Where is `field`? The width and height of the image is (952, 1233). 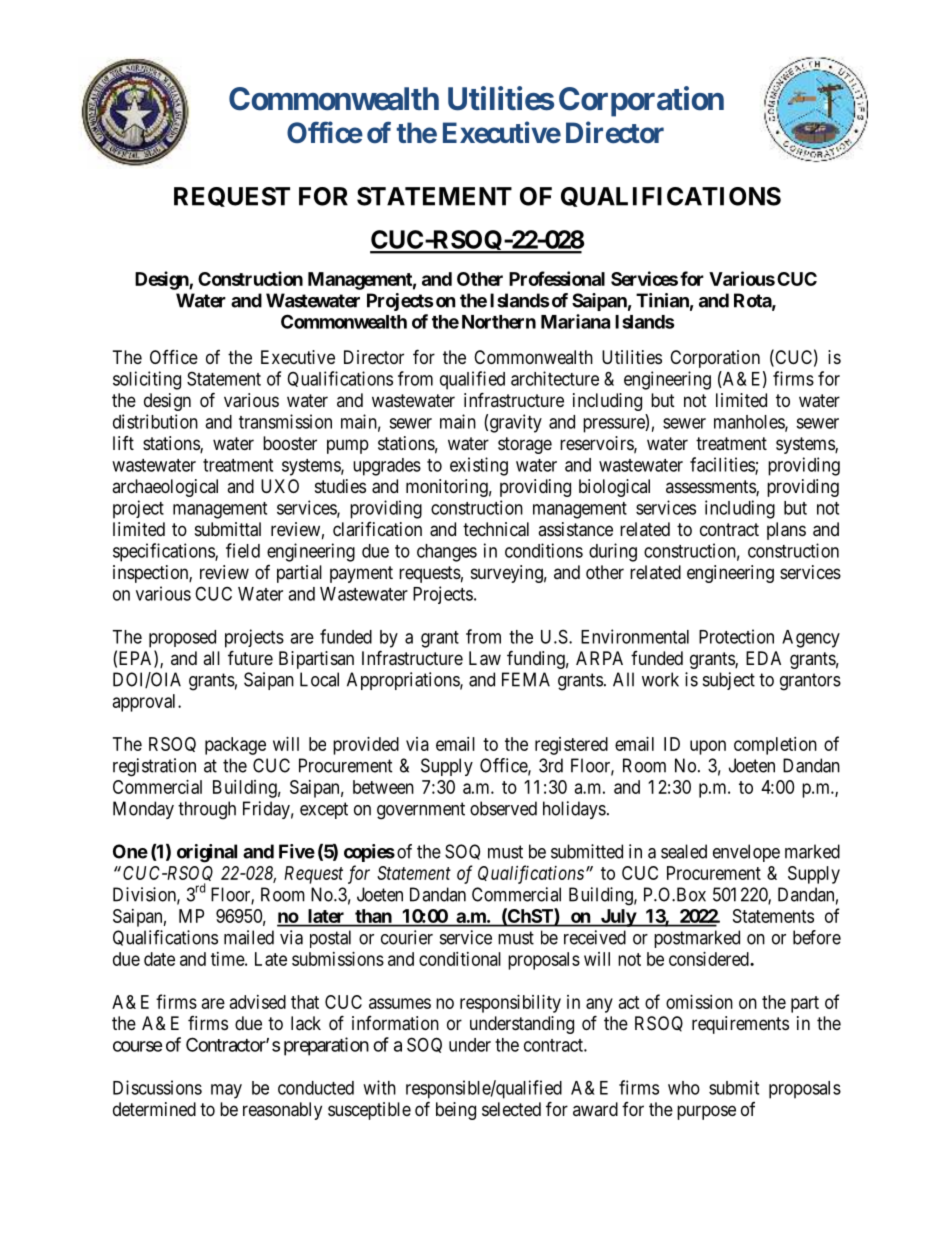 field is located at coordinates (243, 550).
